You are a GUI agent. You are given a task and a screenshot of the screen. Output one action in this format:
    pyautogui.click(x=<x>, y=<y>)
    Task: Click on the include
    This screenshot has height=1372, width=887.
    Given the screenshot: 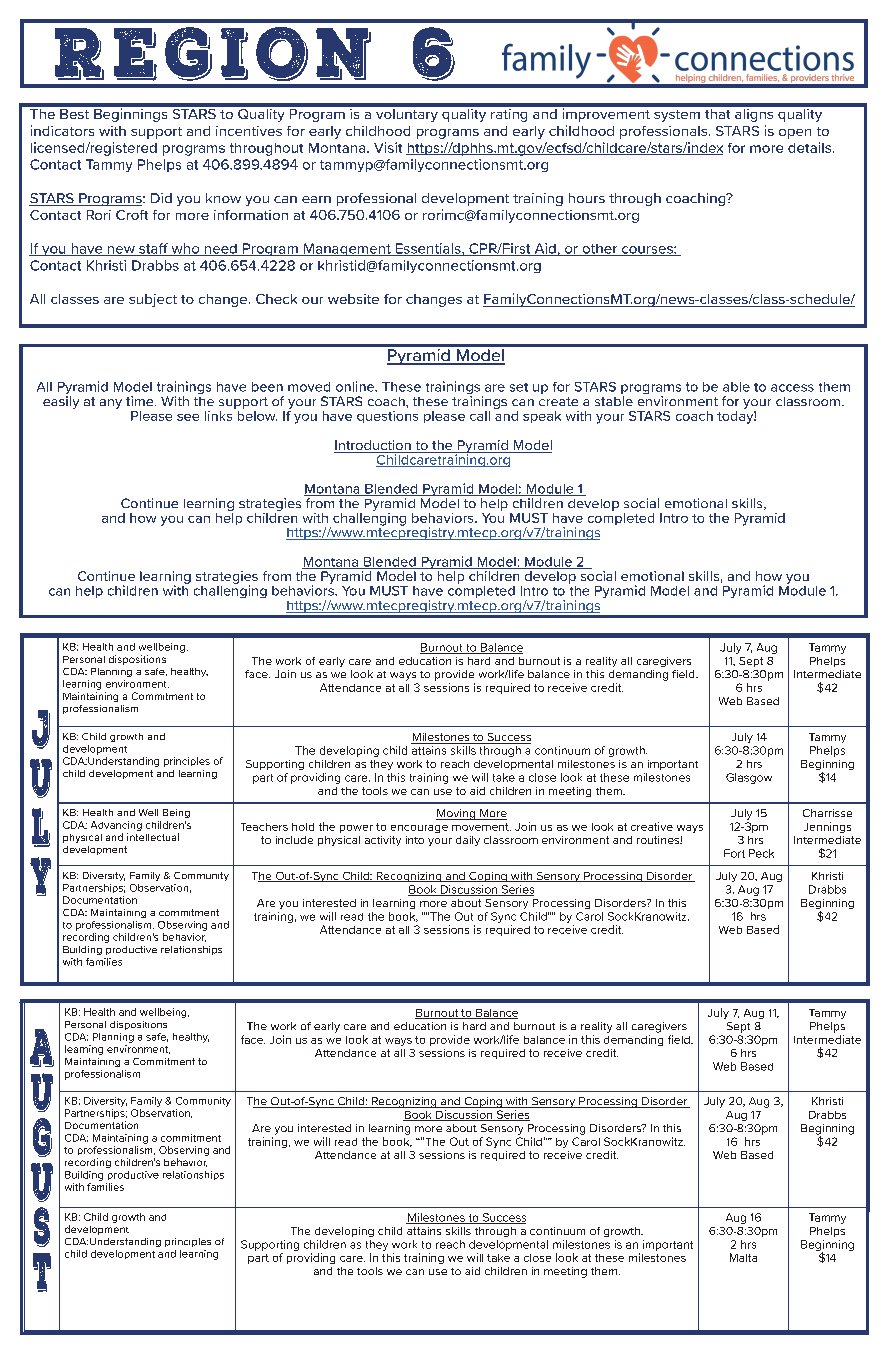 What is the action you would take?
    pyautogui.click(x=294, y=840)
